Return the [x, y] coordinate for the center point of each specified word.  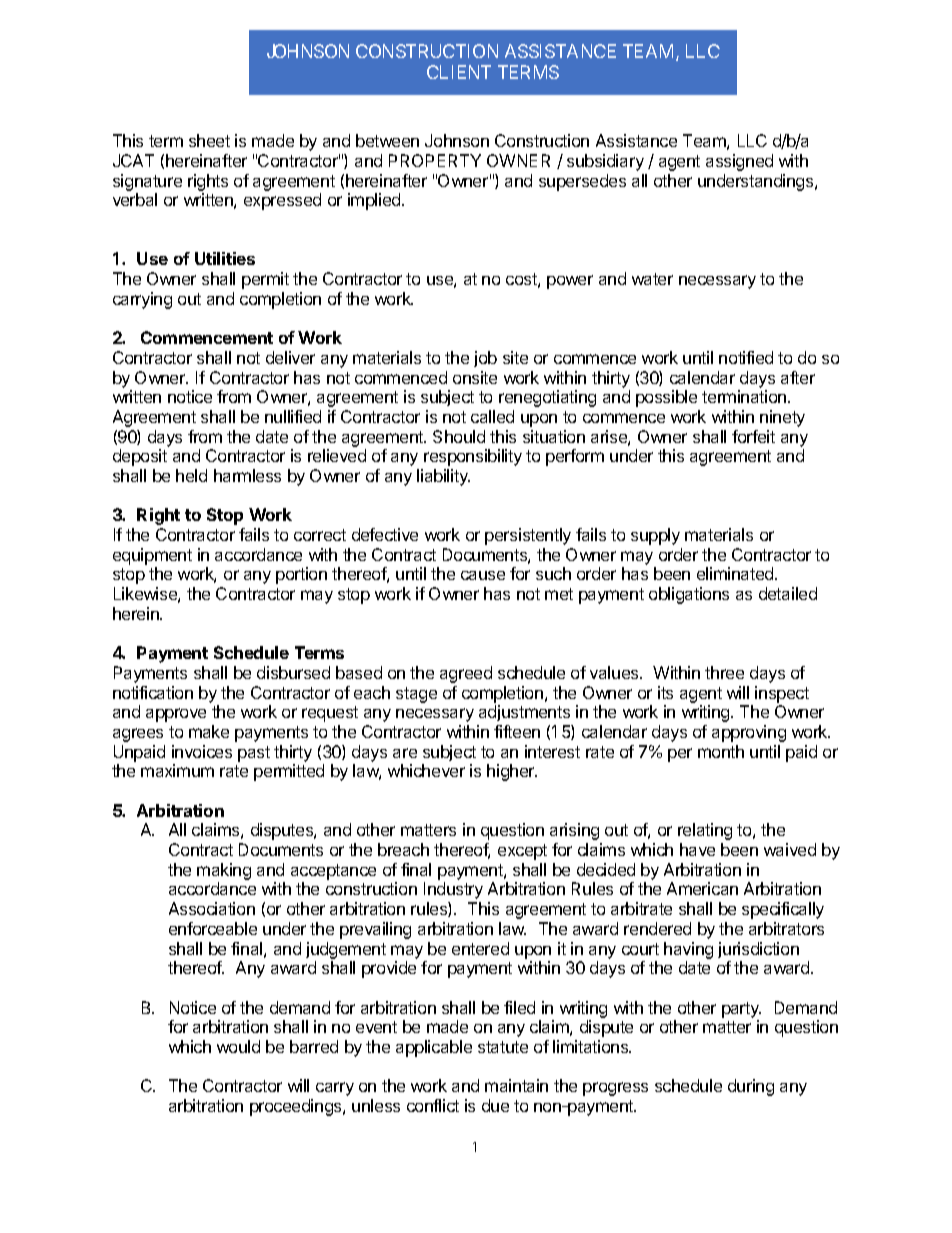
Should [459, 436]
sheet [209, 140]
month [721, 751]
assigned [739, 162]
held [191, 475]
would [238, 1046]
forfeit [753, 436]
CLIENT [459, 72]
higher [512, 772]
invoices [202, 751]
